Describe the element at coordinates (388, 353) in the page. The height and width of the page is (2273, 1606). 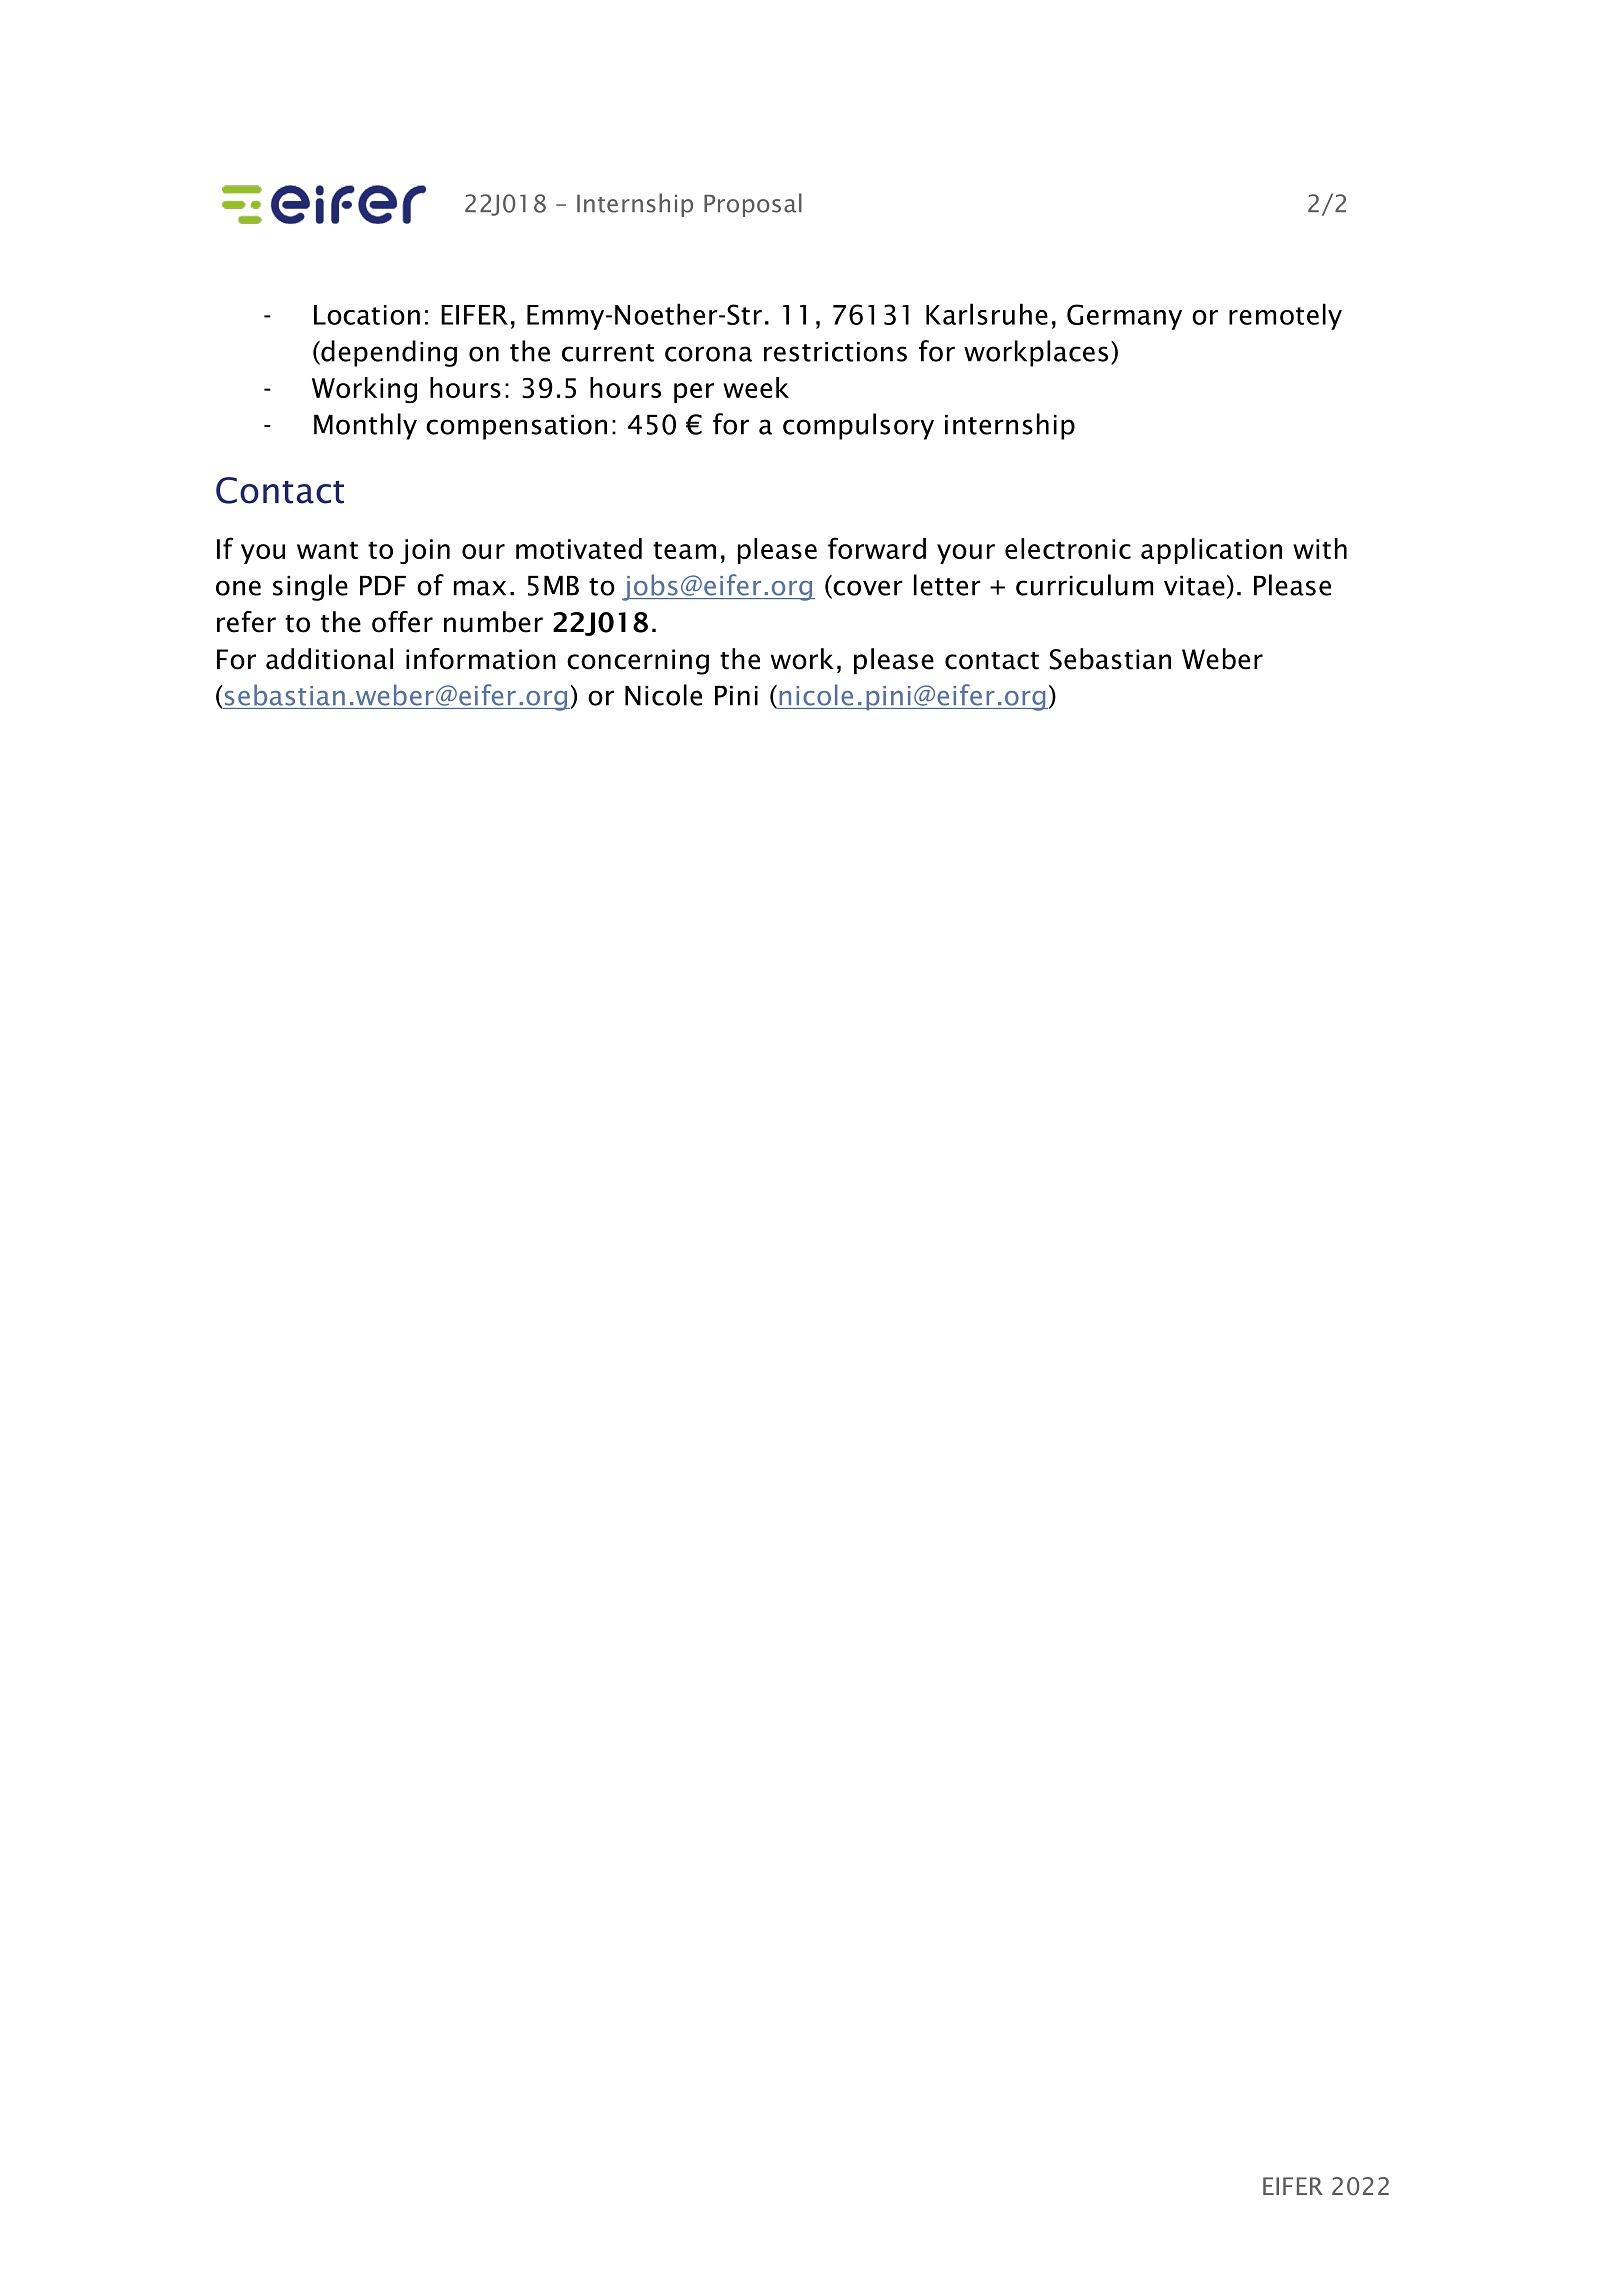
I see `depending` at that location.
